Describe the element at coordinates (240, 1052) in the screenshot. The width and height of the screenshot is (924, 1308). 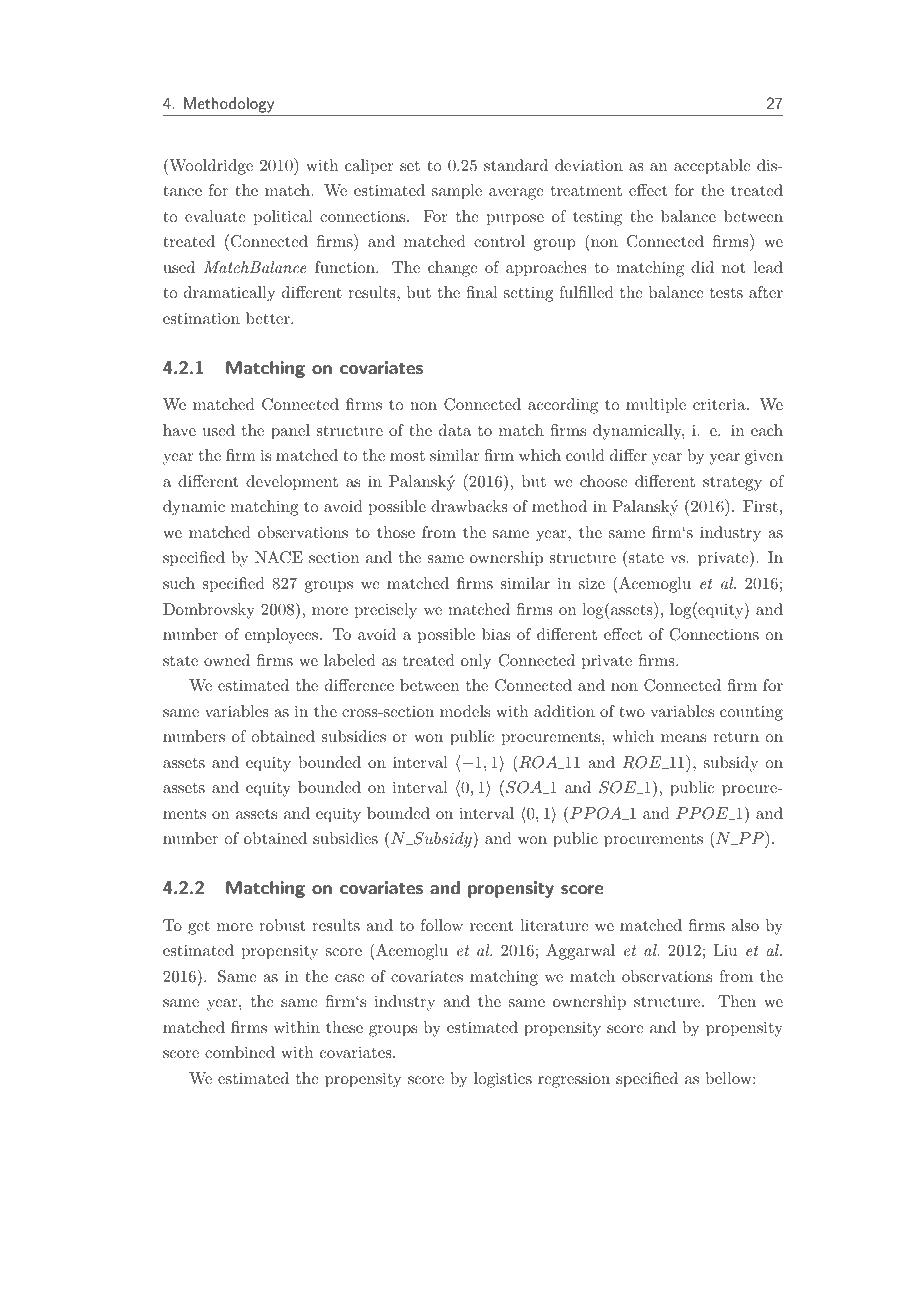
I see `combined` at that location.
